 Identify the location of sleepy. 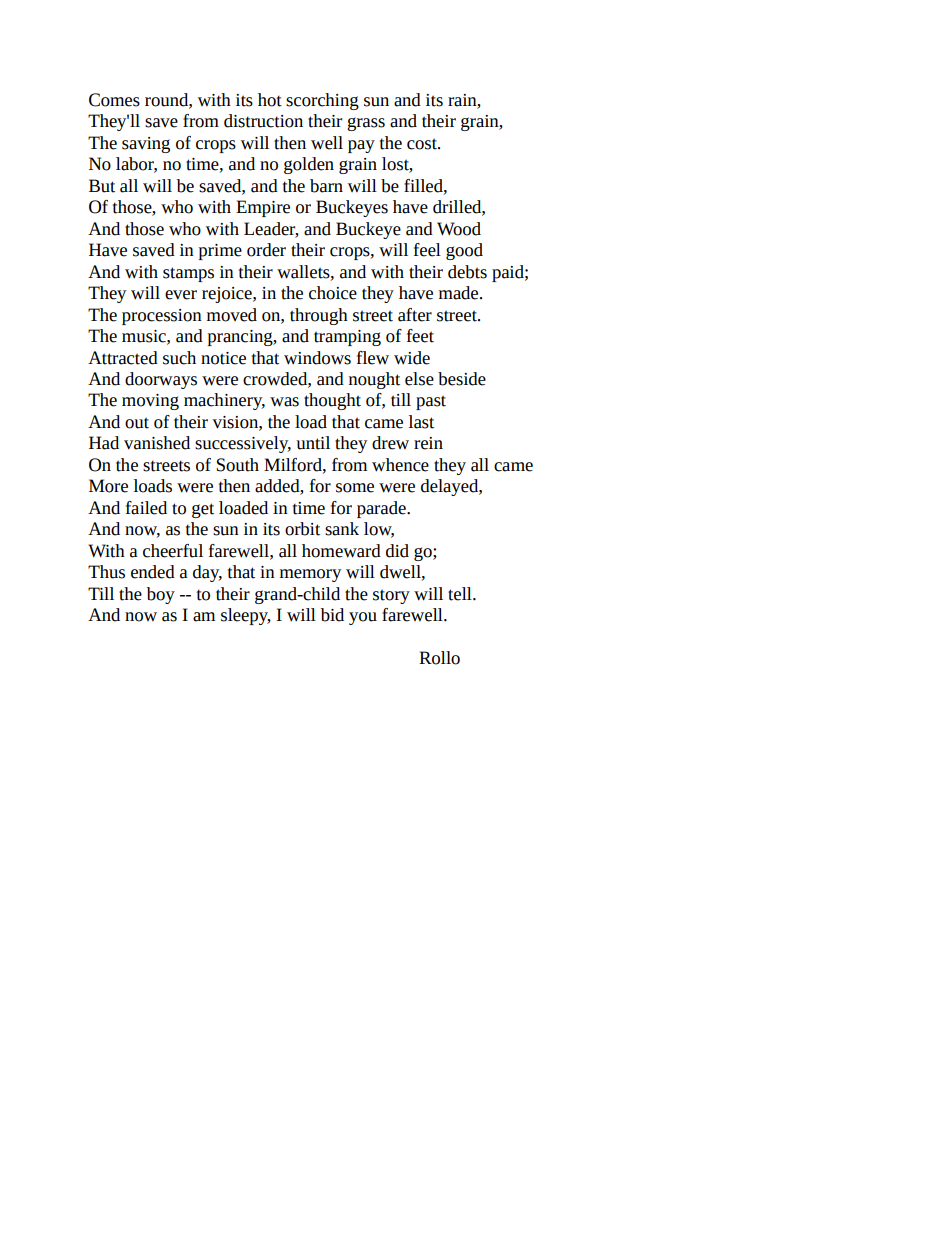
(246, 616).
